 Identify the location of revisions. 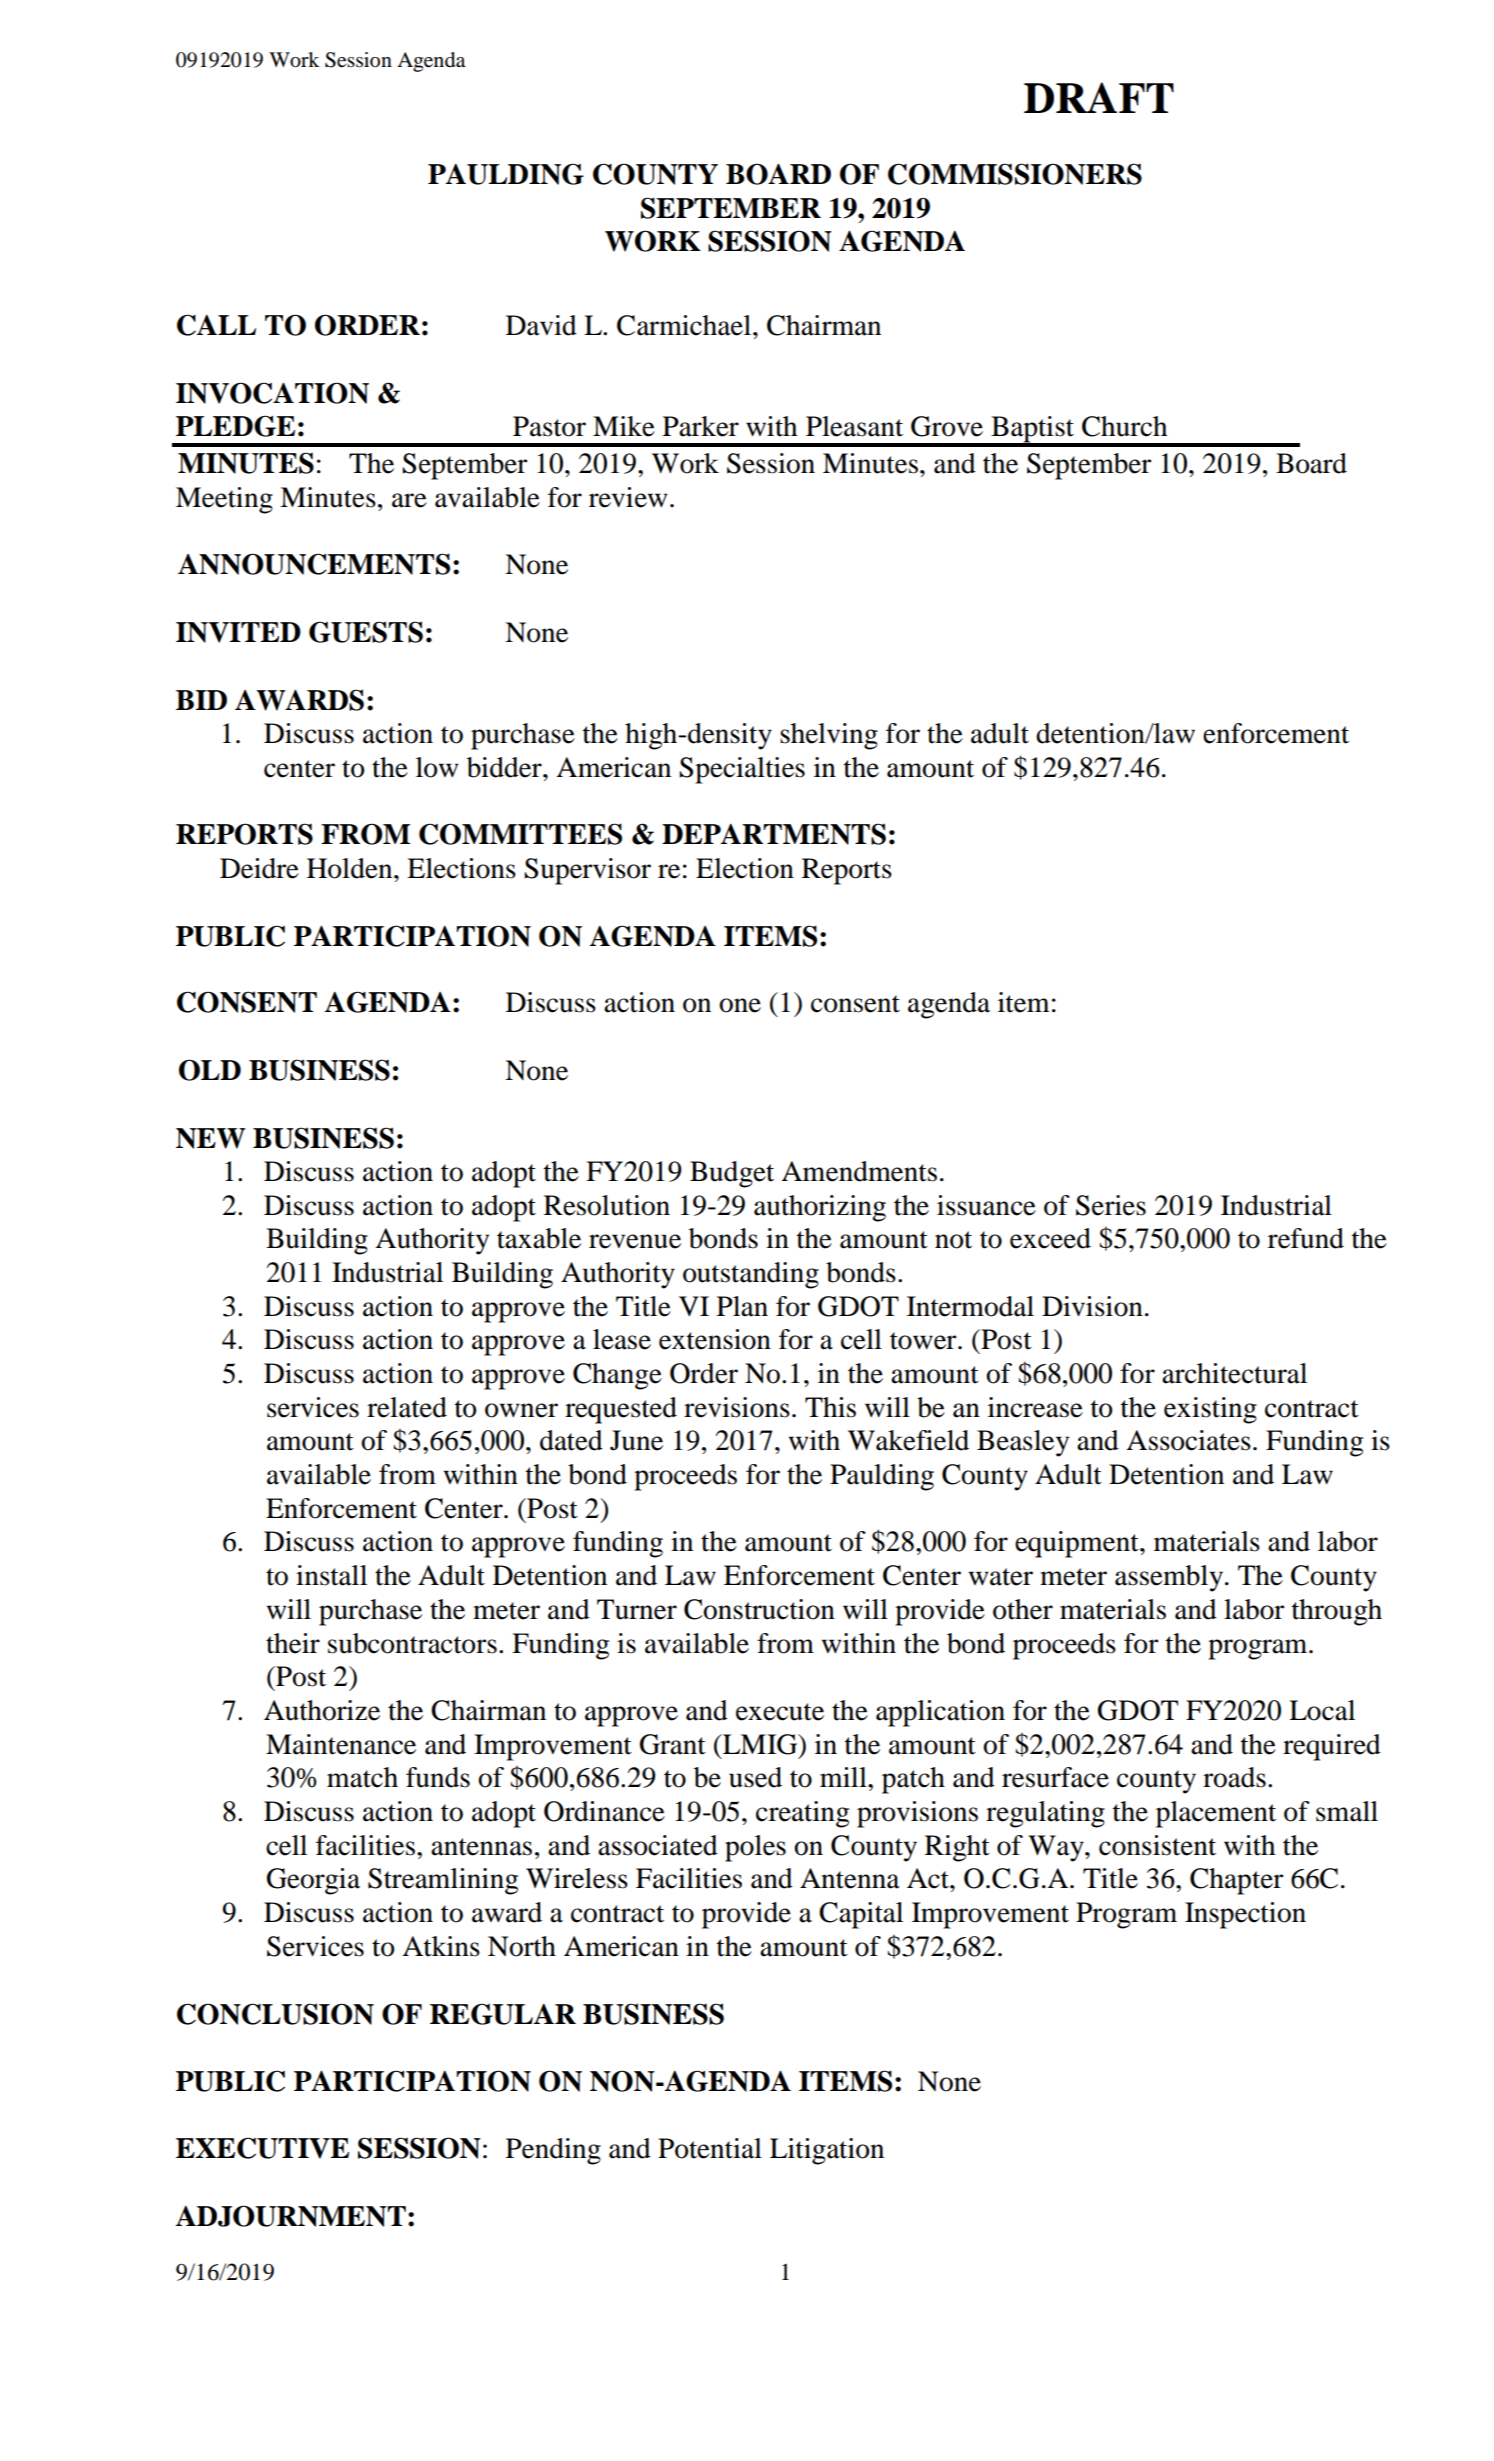
(737, 1407).
